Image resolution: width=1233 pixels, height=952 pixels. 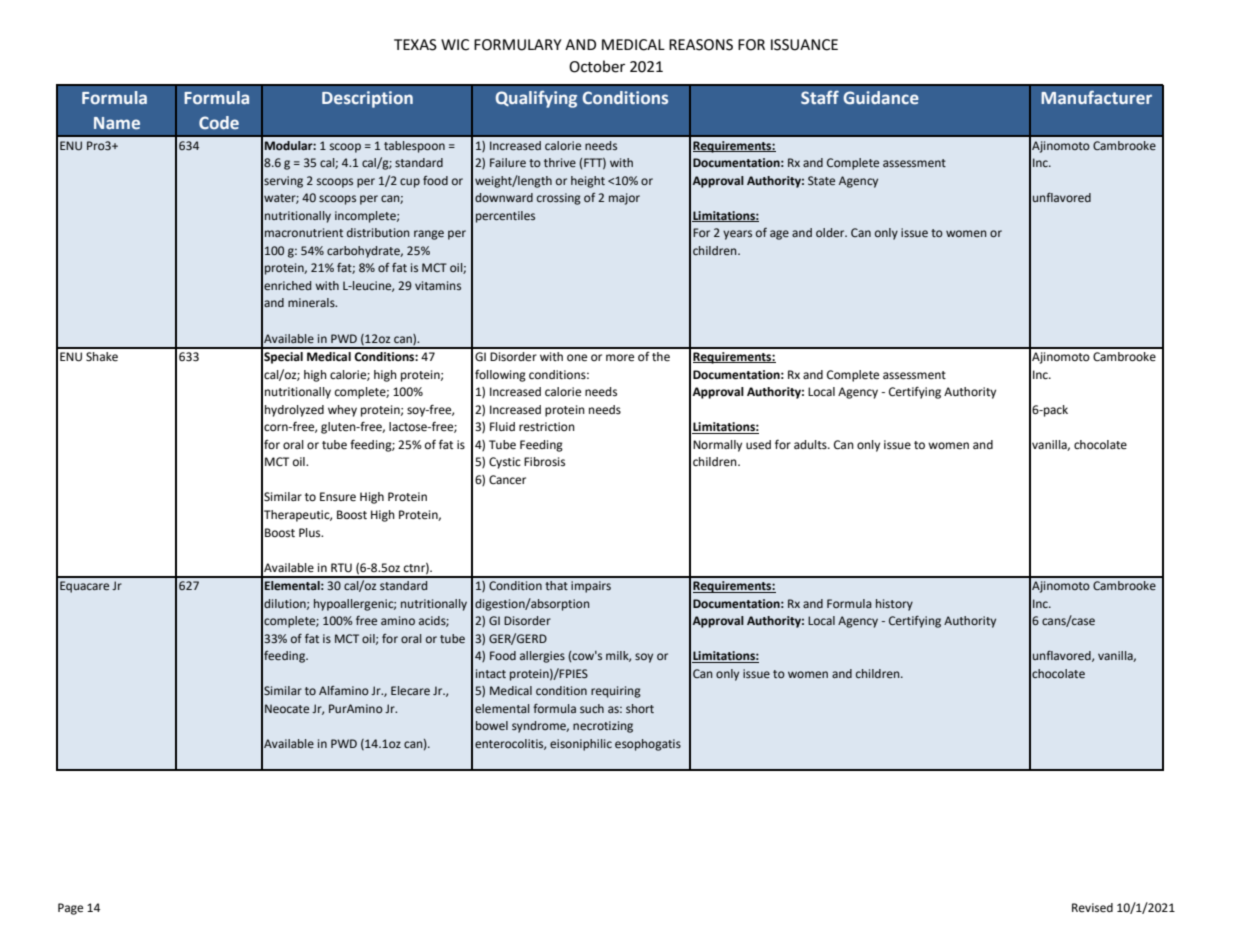 What do you see at coordinates (312, 302) in the document?
I see `minerals` at bounding box center [312, 302].
